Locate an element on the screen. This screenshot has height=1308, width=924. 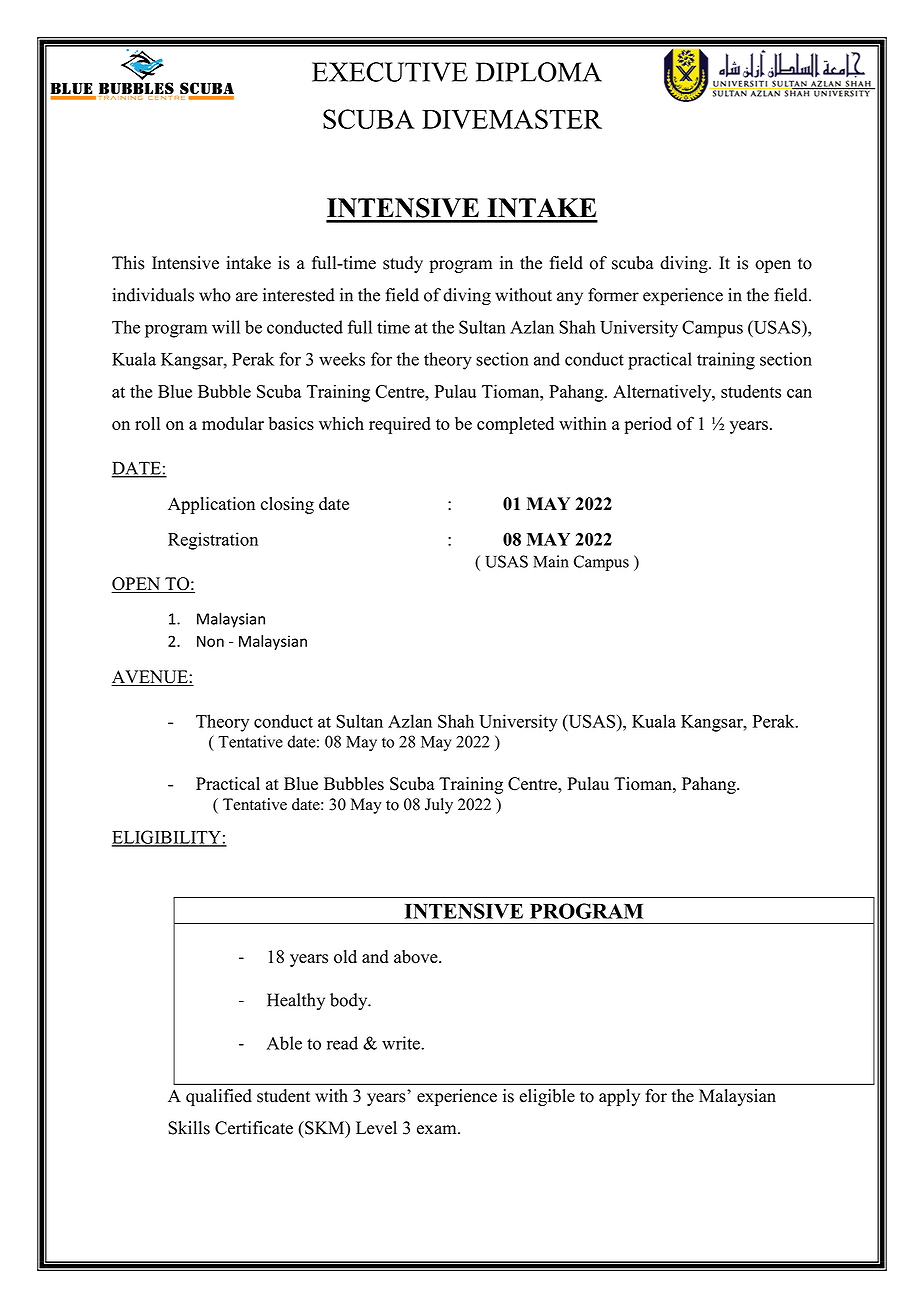
AVENUE is located at coordinates (150, 678).
